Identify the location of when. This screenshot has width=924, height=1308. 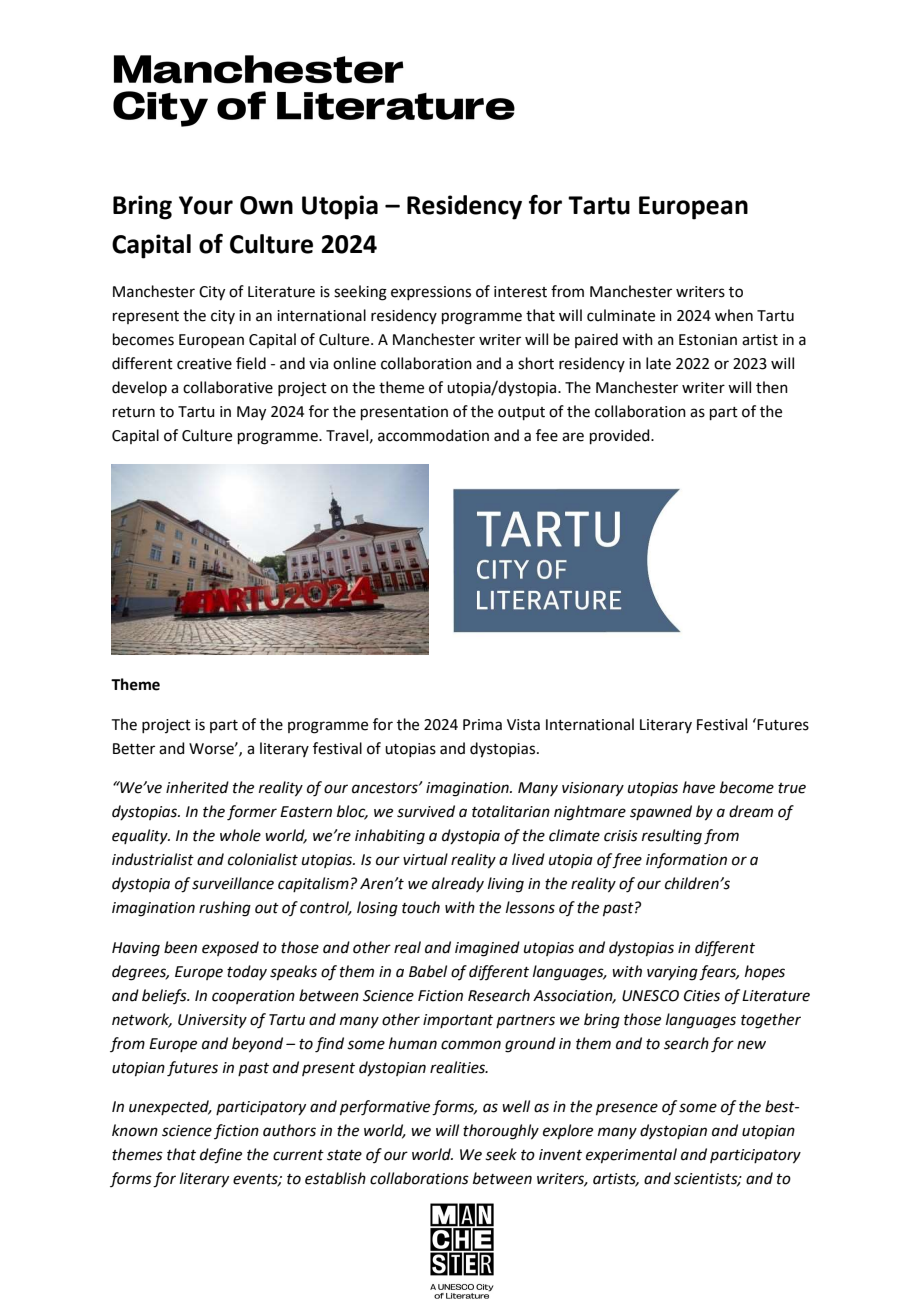
(734, 315).
